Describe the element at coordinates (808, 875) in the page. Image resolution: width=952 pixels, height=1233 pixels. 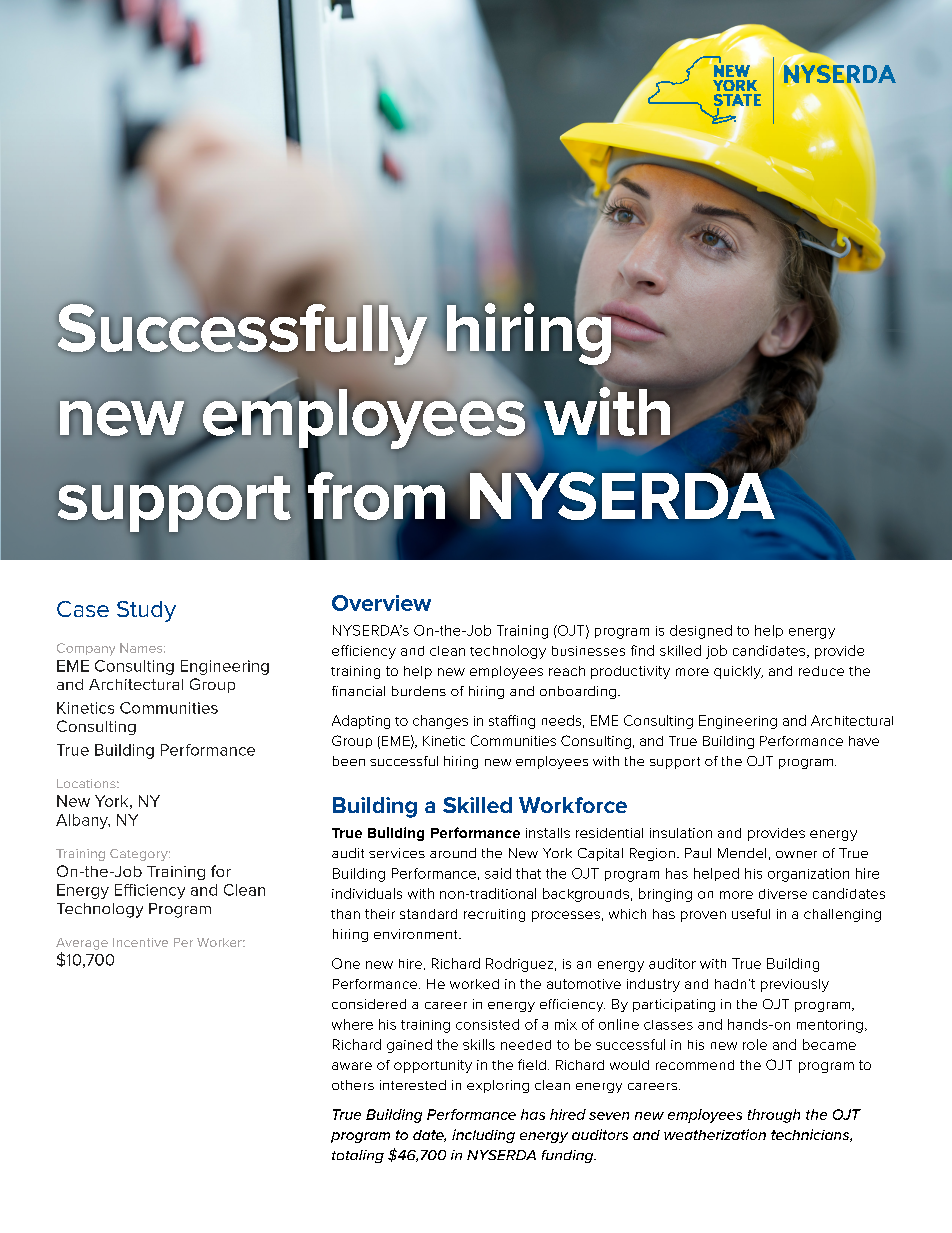
I see `organization` at that location.
